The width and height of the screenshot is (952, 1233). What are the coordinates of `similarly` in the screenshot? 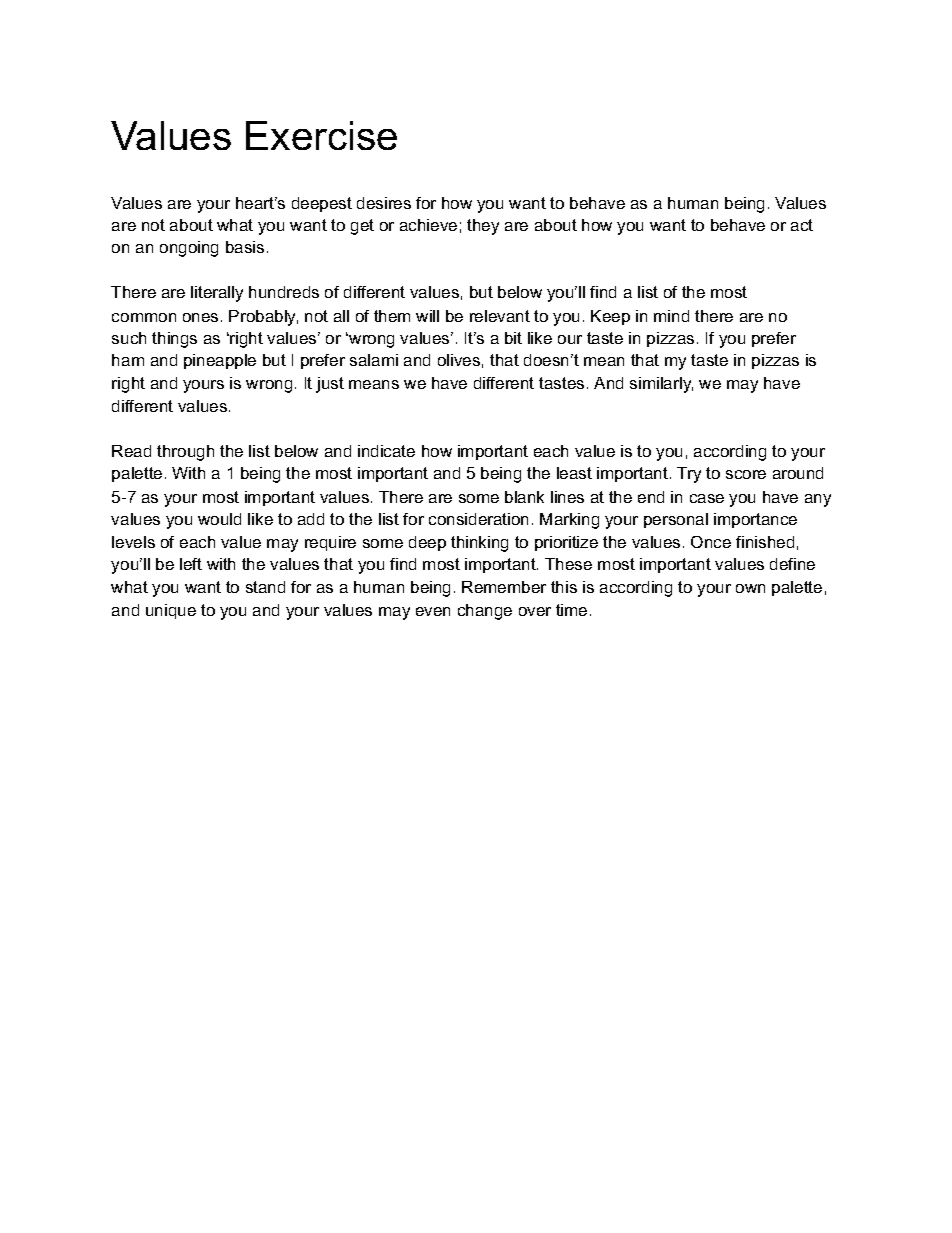 It's located at (661, 385).
